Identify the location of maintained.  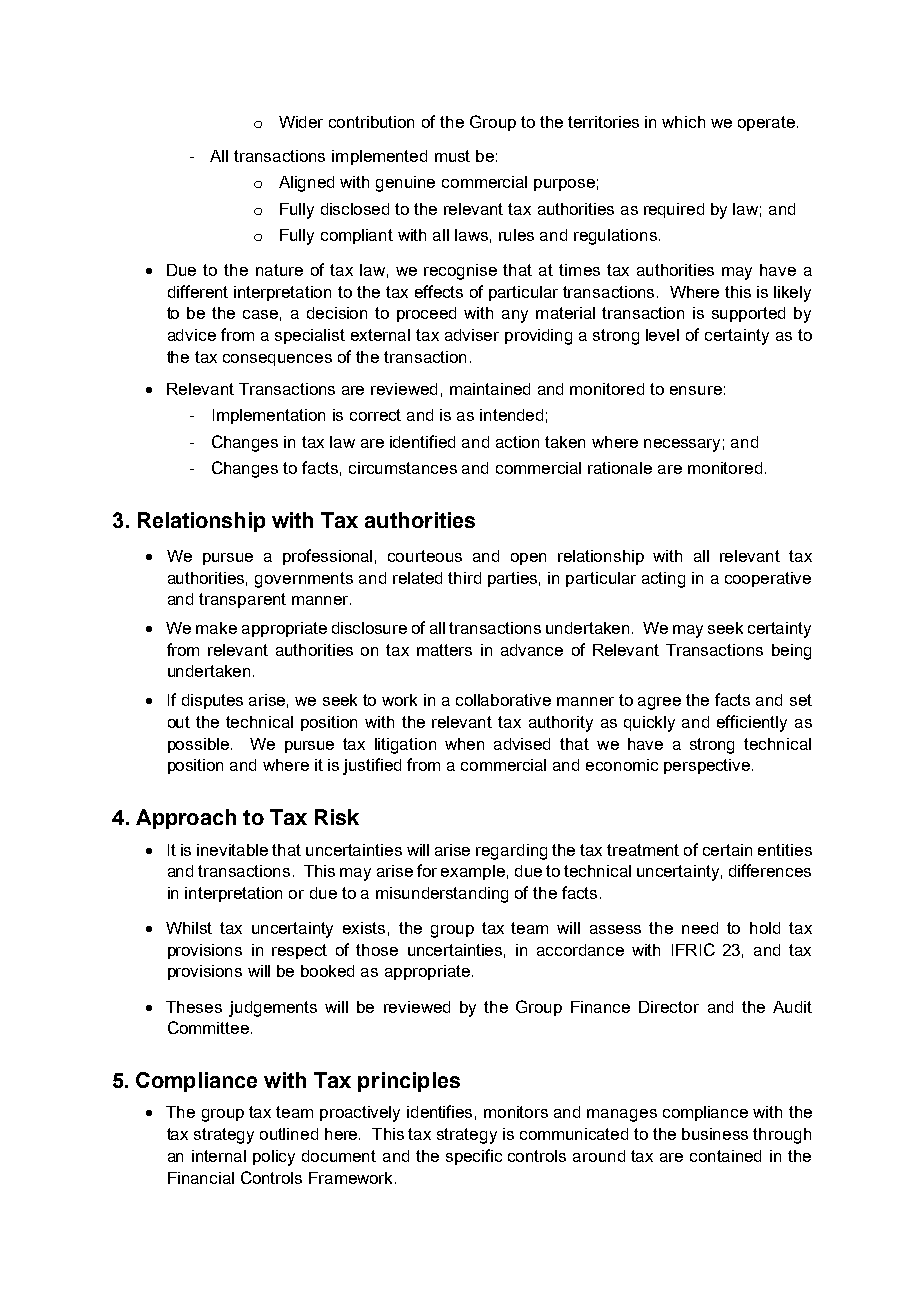
(490, 389).
